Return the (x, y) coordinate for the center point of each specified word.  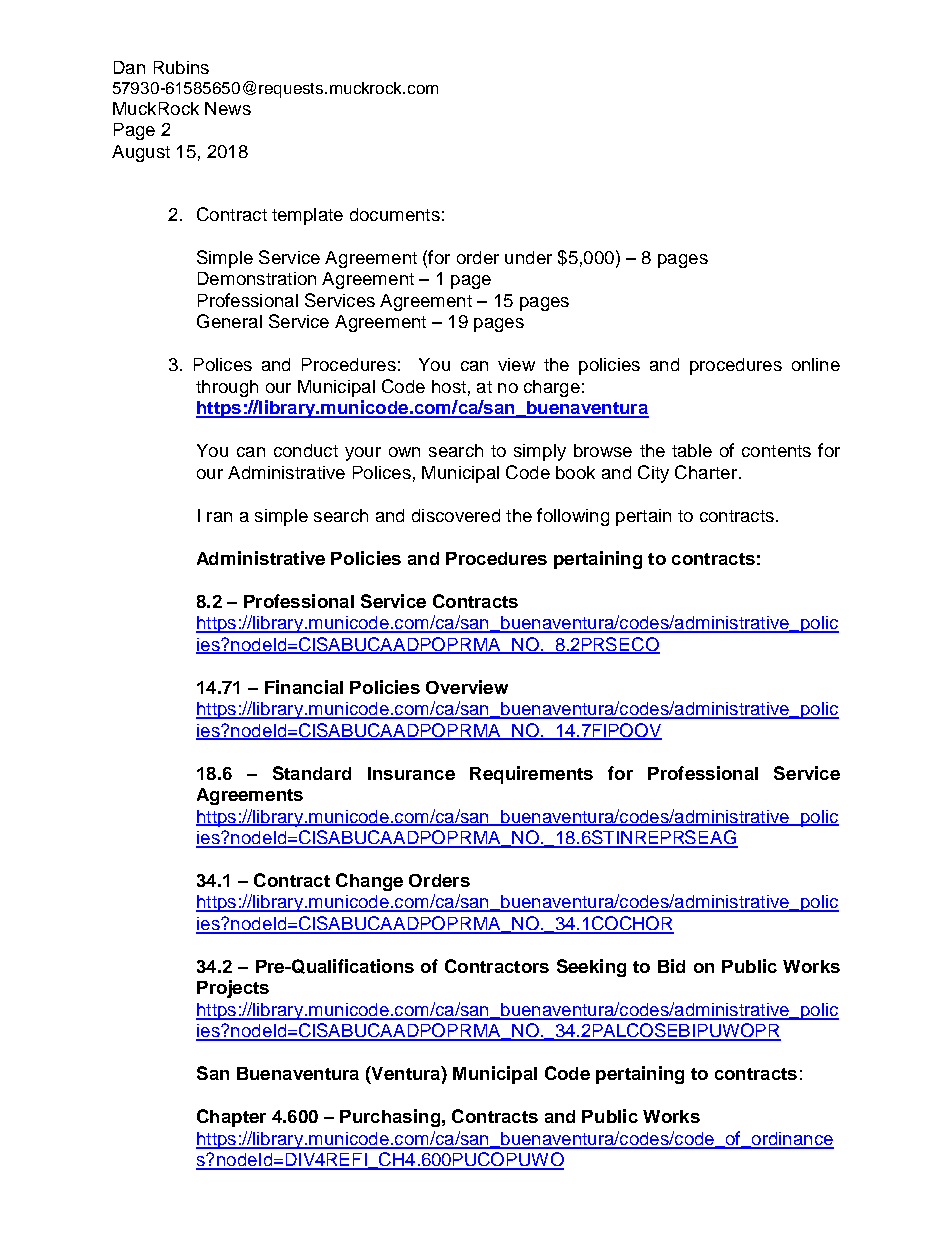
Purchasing (390, 1118)
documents (395, 214)
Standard (312, 773)
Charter (706, 472)
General (229, 321)
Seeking (591, 968)
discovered (456, 515)
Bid (671, 966)
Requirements (531, 775)
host (449, 386)
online (816, 364)
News (228, 108)
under (528, 257)
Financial (304, 687)
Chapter (231, 1118)
